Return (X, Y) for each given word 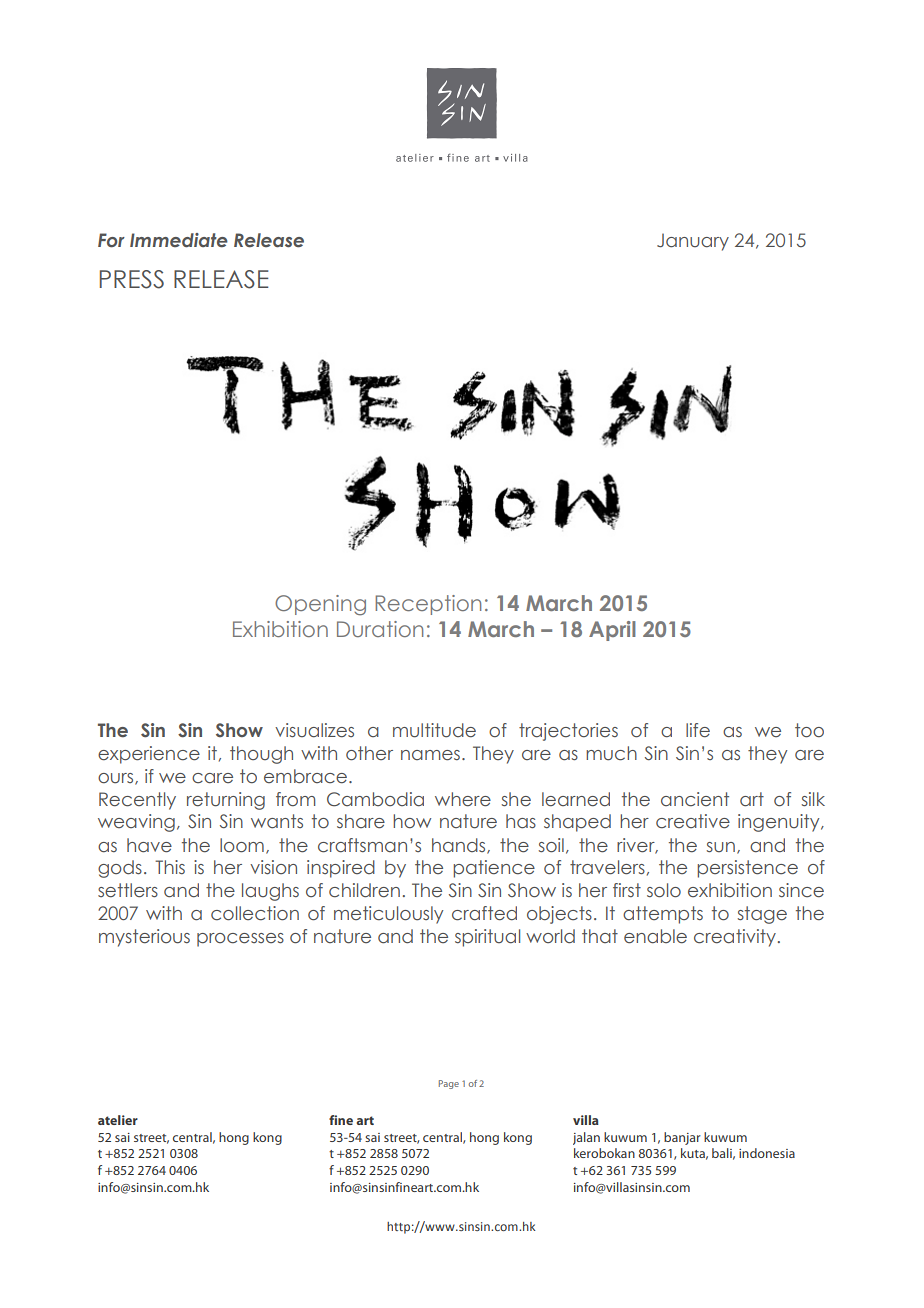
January (693, 242)
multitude (434, 730)
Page (449, 1084)
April (612, 631)
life (698, 730)
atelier (118, 1120)
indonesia (767, 1153)
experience (149, 755)
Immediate (179, 240)
